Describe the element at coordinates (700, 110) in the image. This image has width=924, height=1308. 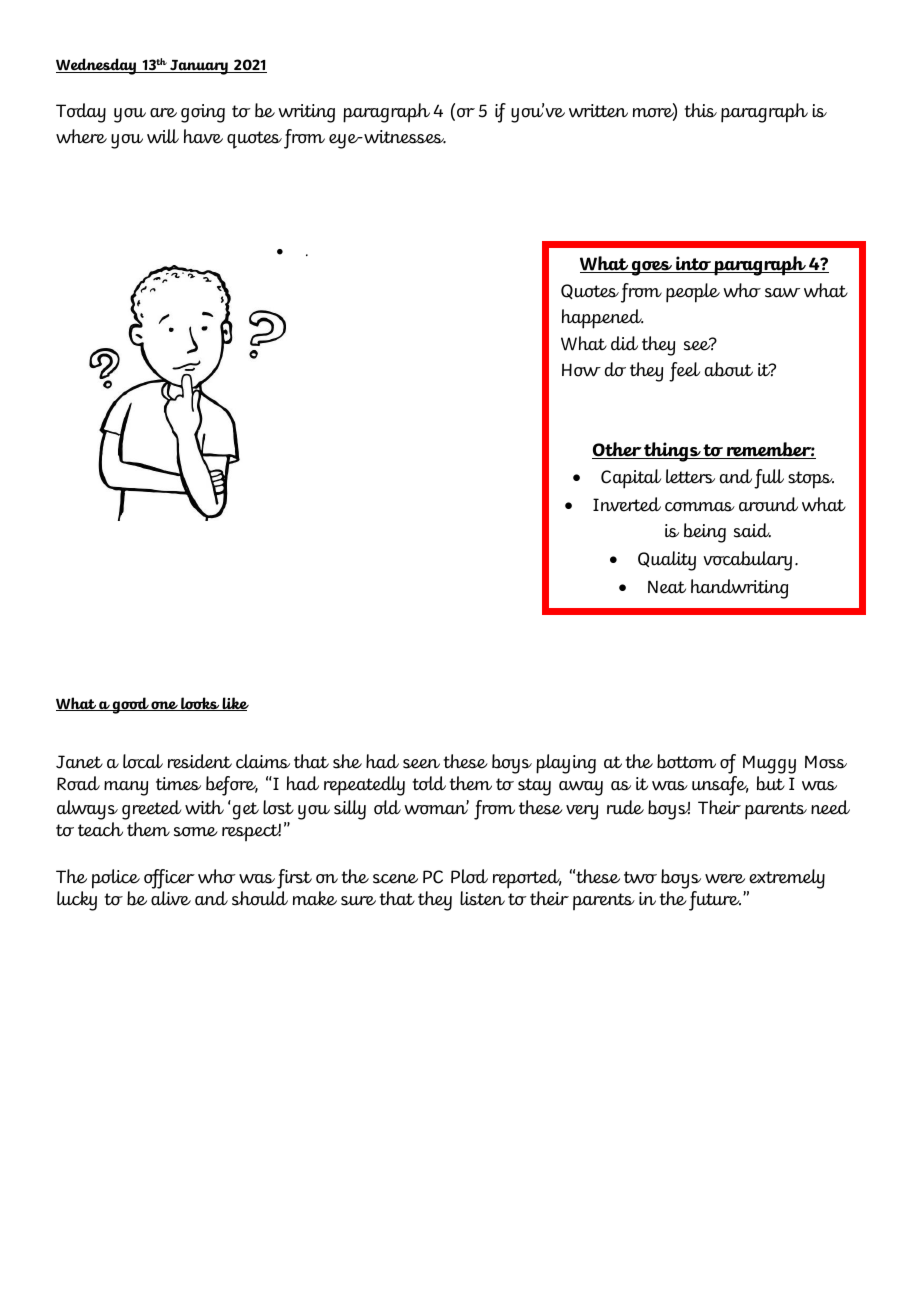
I see `this` at that location.
